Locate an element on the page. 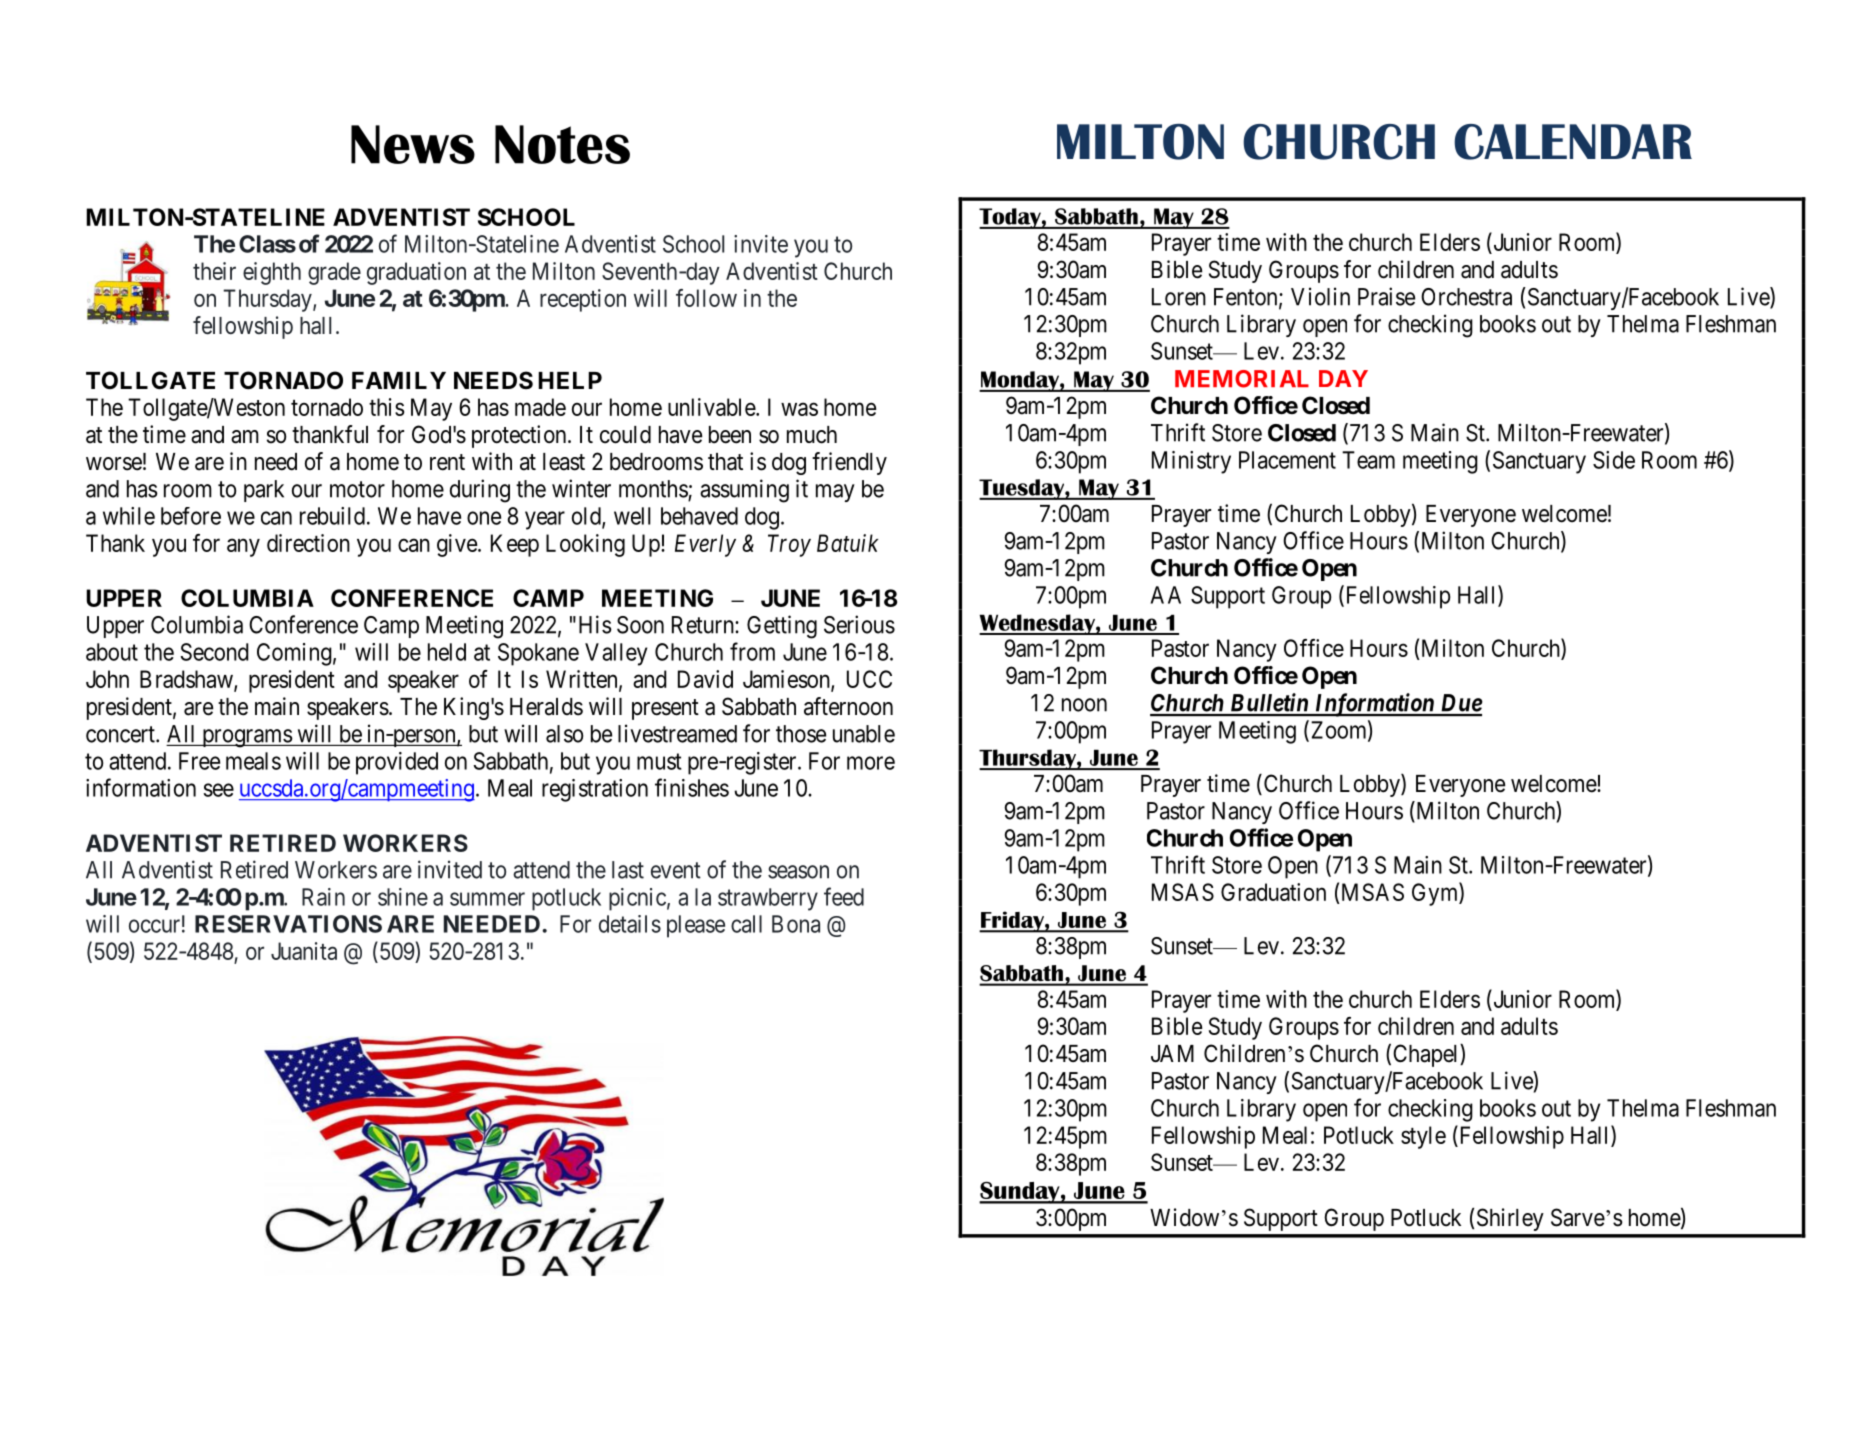 The width and height of the document is (1874, 1448). Bradshaw is located at coordinates (187, 680).
